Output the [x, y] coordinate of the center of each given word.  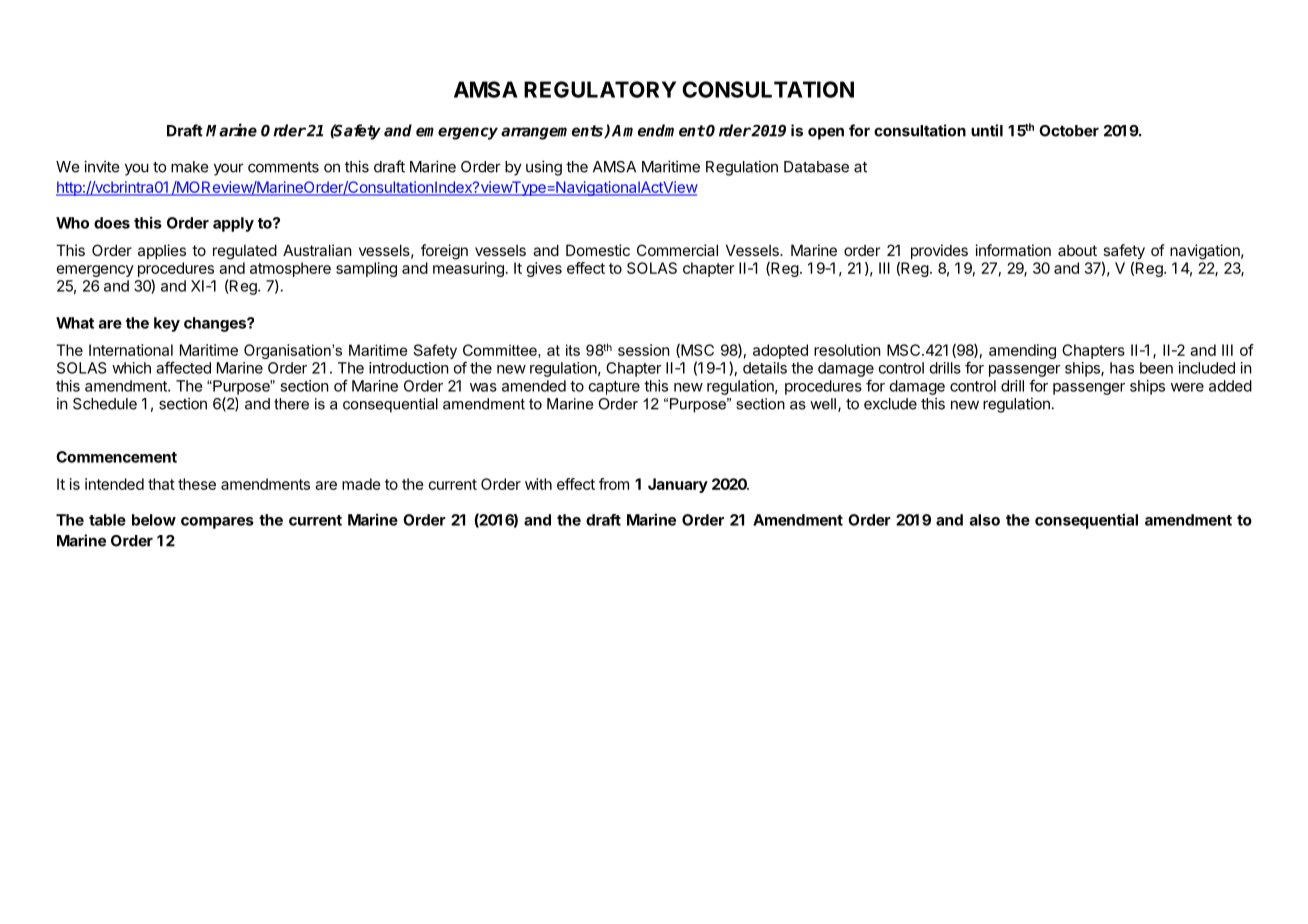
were [1187, 387]
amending [1022, 351]
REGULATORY [600, 89]
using [544, 168]
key [167, 324]
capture [614, 388]
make [190, 167]
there [291, 404]
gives [544, 269]
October [1069, 131]
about [1077, 250]
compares [217, 523]
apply [233, 224]
